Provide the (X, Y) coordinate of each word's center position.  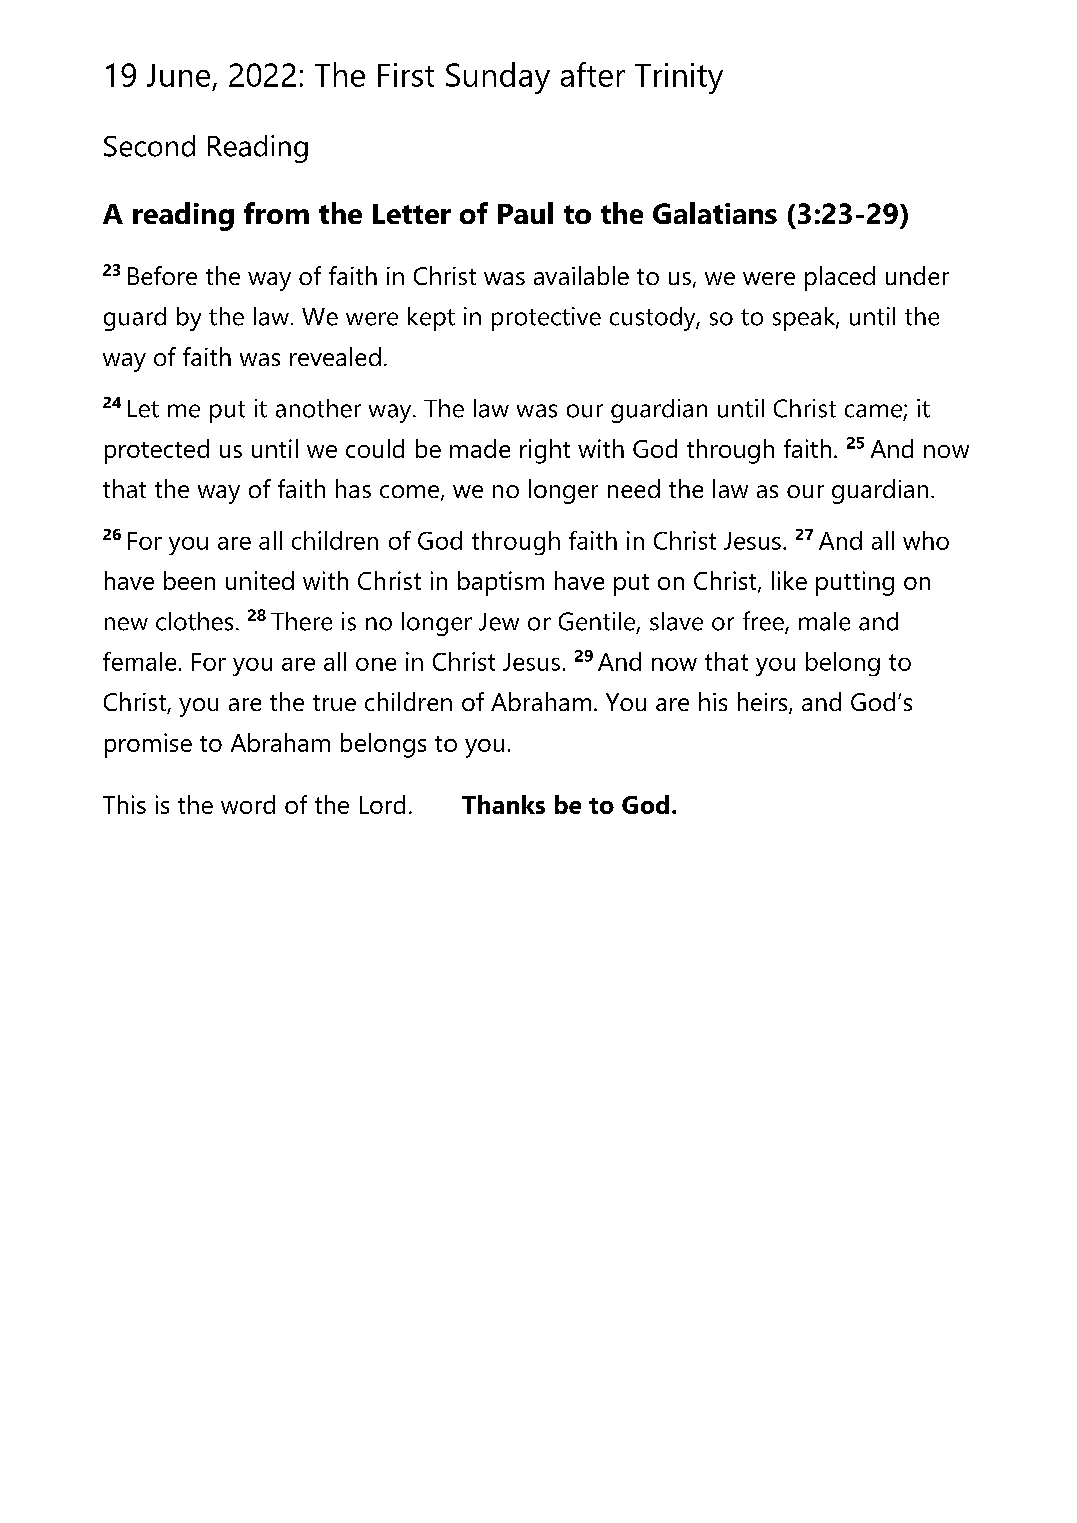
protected (157, 451)
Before (162, 275)
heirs (764, 703)
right (545, 451)
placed (840, 278)
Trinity (679, 78)
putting (855, 583)
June (178, 75)
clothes (194, 621)
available (581, 275)
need (634, 488)
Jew (499, 622)
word (248, 804)
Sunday (498, 78)
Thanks (503, 804)
